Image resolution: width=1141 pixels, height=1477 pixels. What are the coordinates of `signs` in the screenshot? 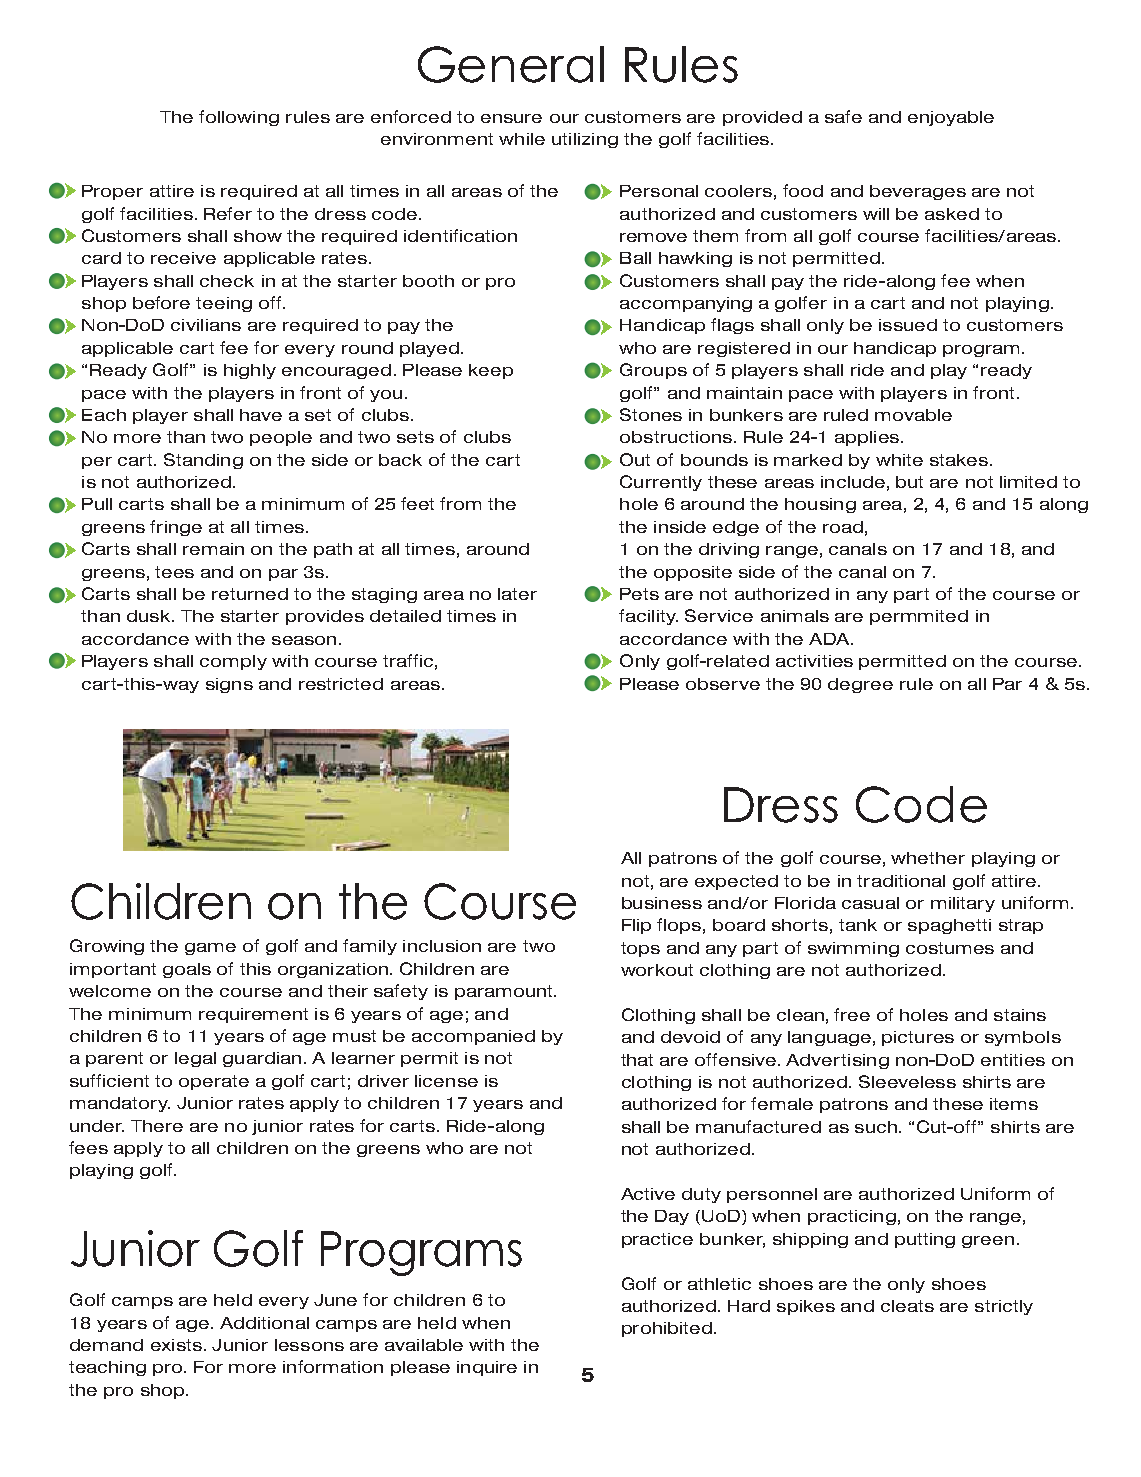 It's located at (229, 685).
